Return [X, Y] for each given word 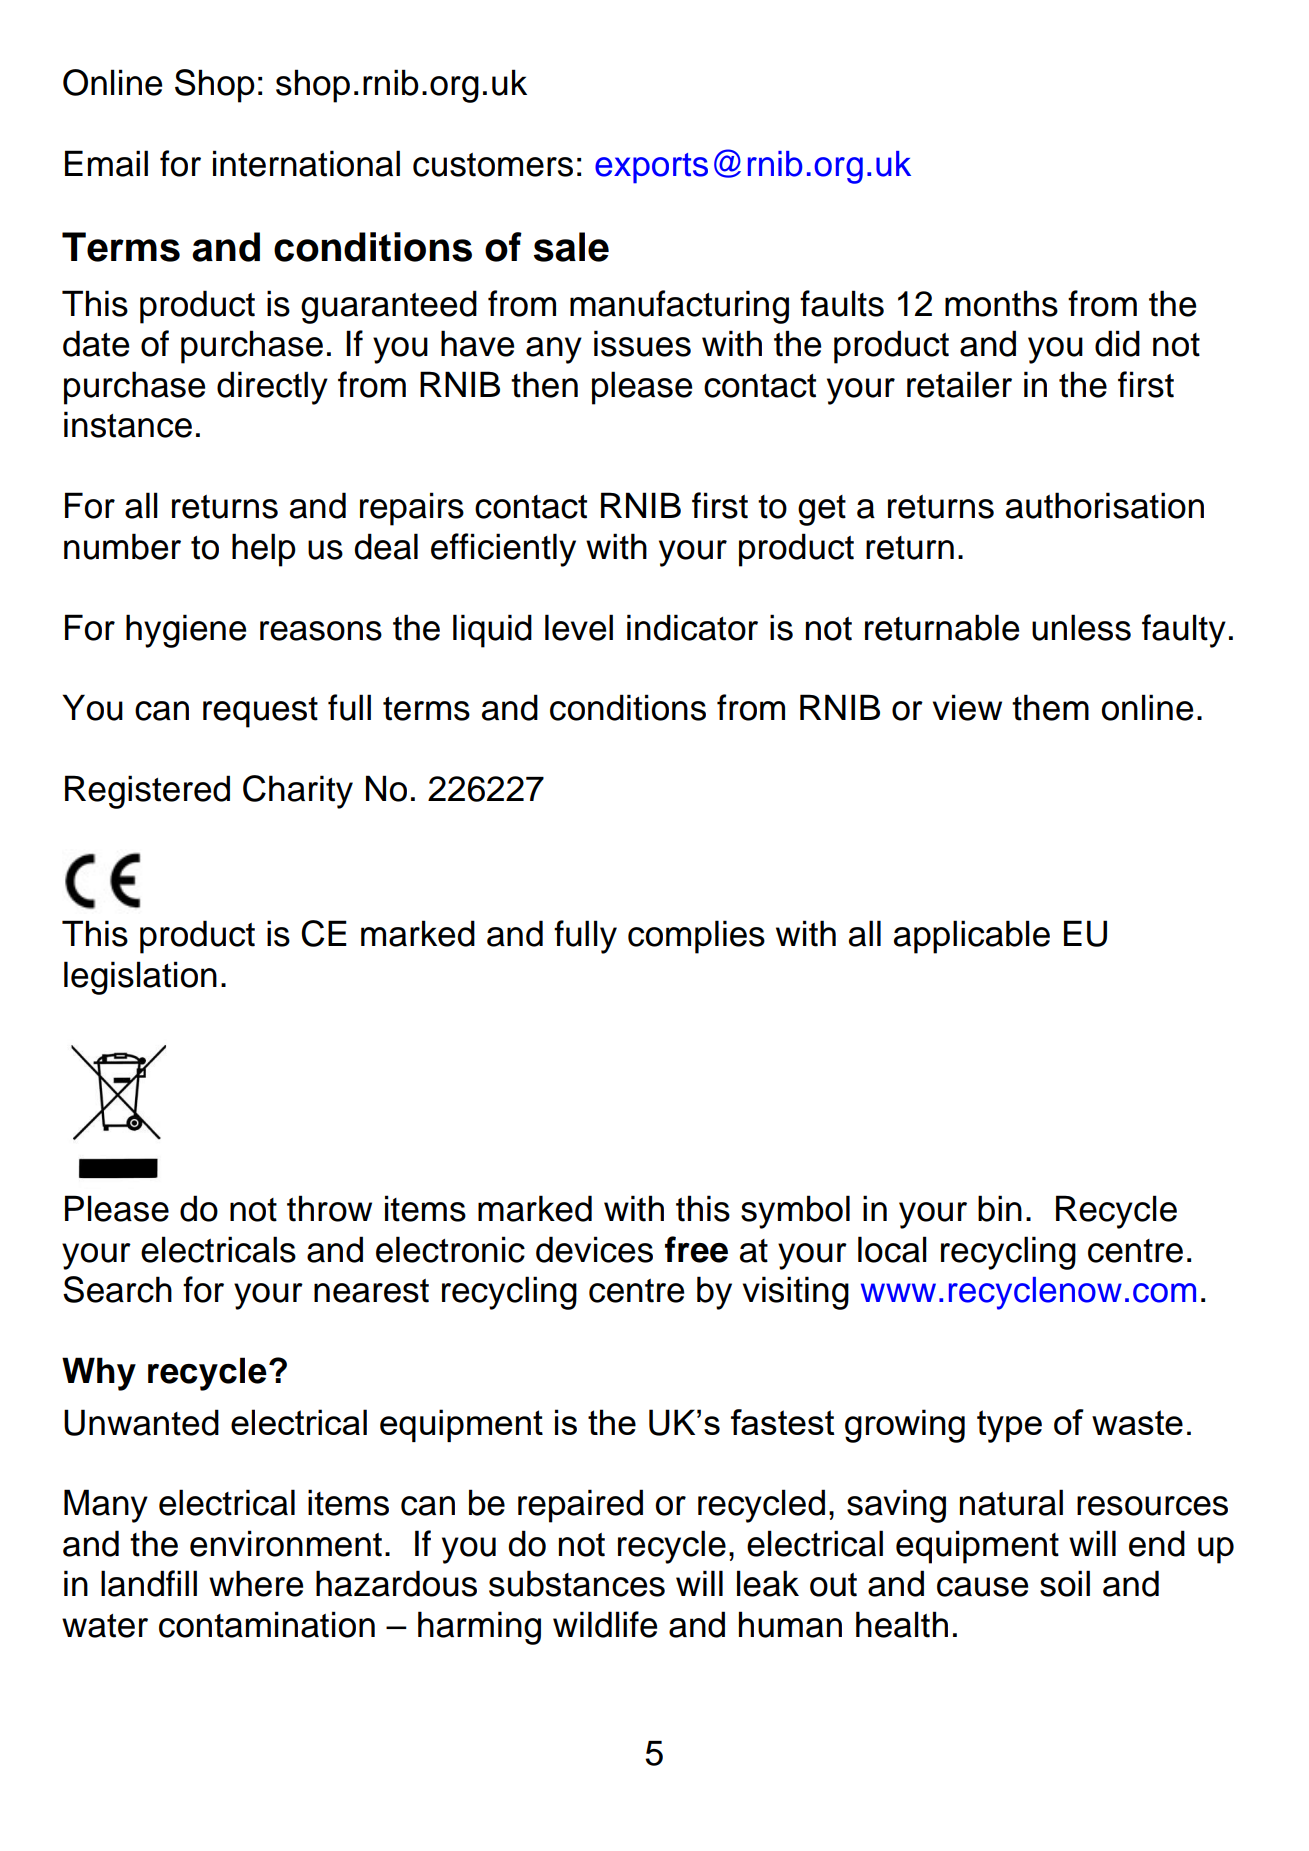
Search [117, 1289]
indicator [692, 627]
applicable [972, 937]
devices [594, 1249]
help [264, 550]
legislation [140, 978]
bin [1000, 1208]
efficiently [503, 550]
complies [696, 937]
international [306, 163]
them [1050, 707]
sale [571, 247]
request [260, 712]
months [1001, 303]
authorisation [1105, 505]
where [256, 1583]
